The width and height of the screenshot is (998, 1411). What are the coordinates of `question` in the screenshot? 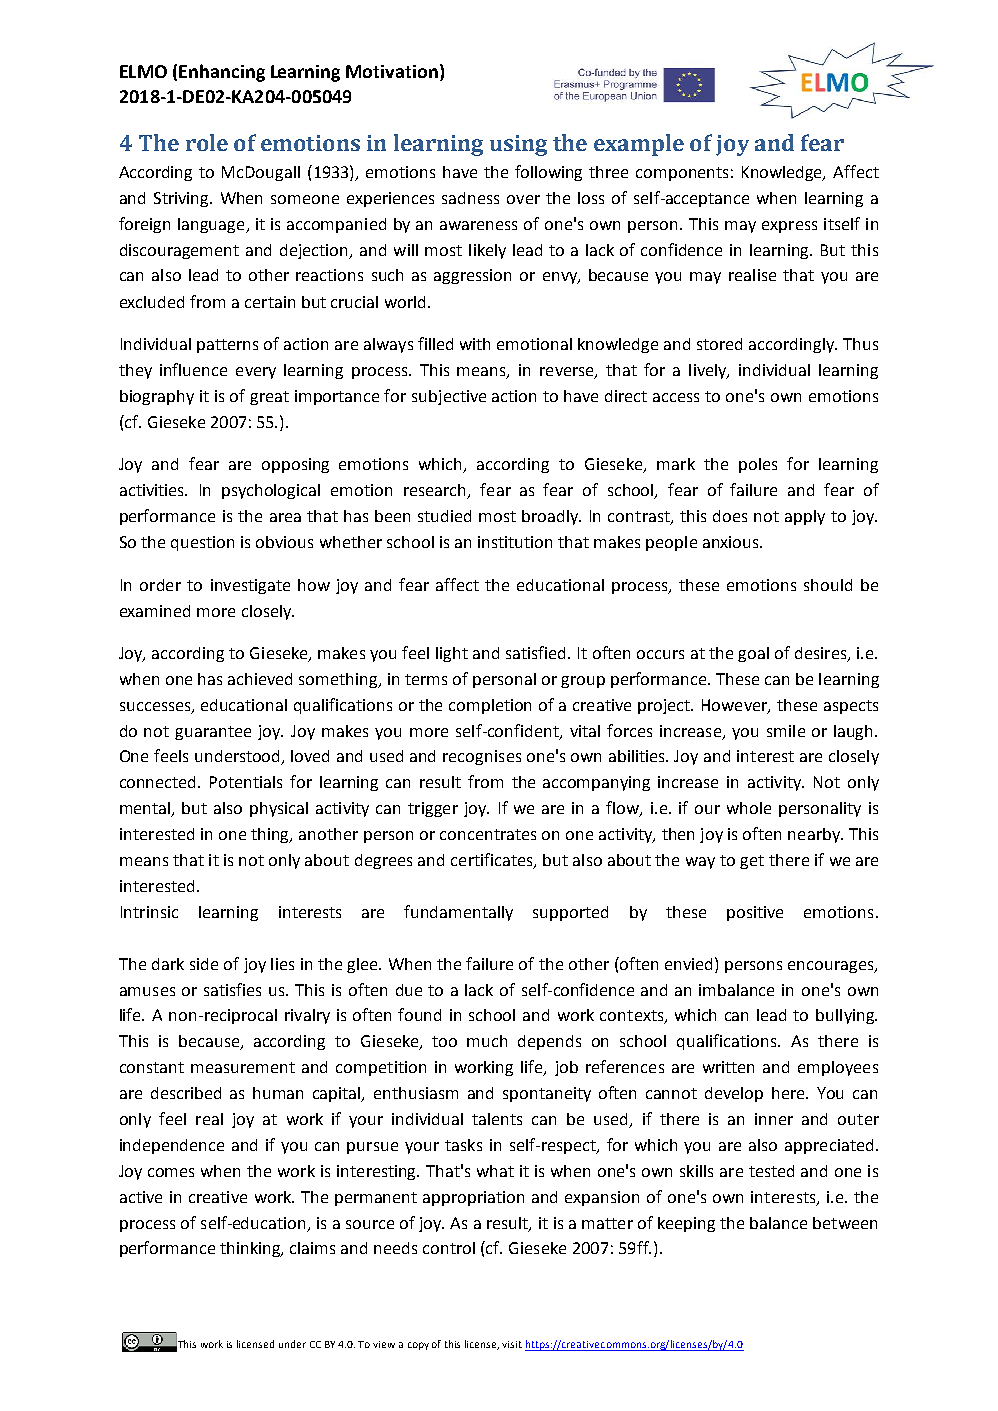 It's located at (202, 543).
